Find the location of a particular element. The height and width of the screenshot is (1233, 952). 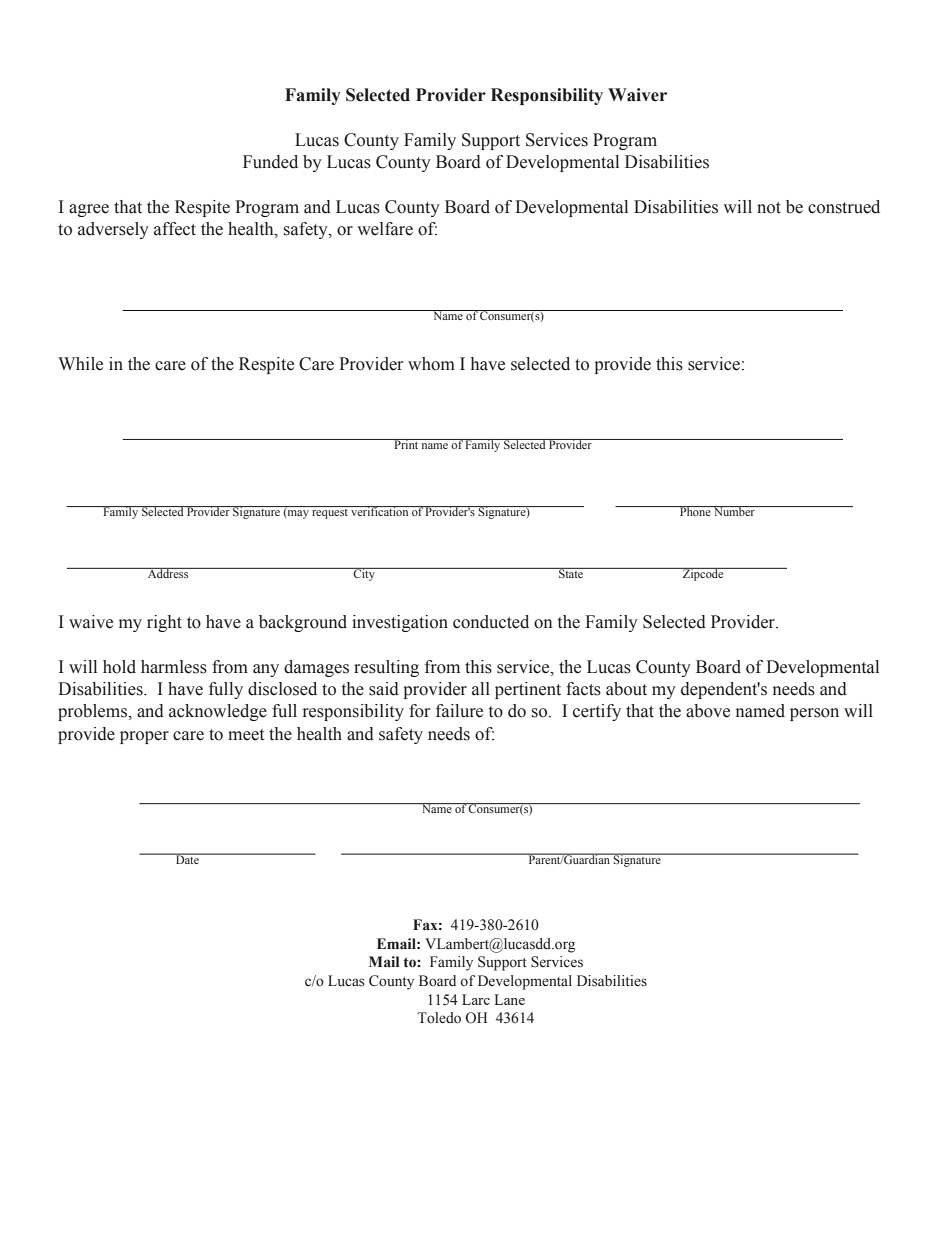

Phone is located at coordinates (695, 511).
